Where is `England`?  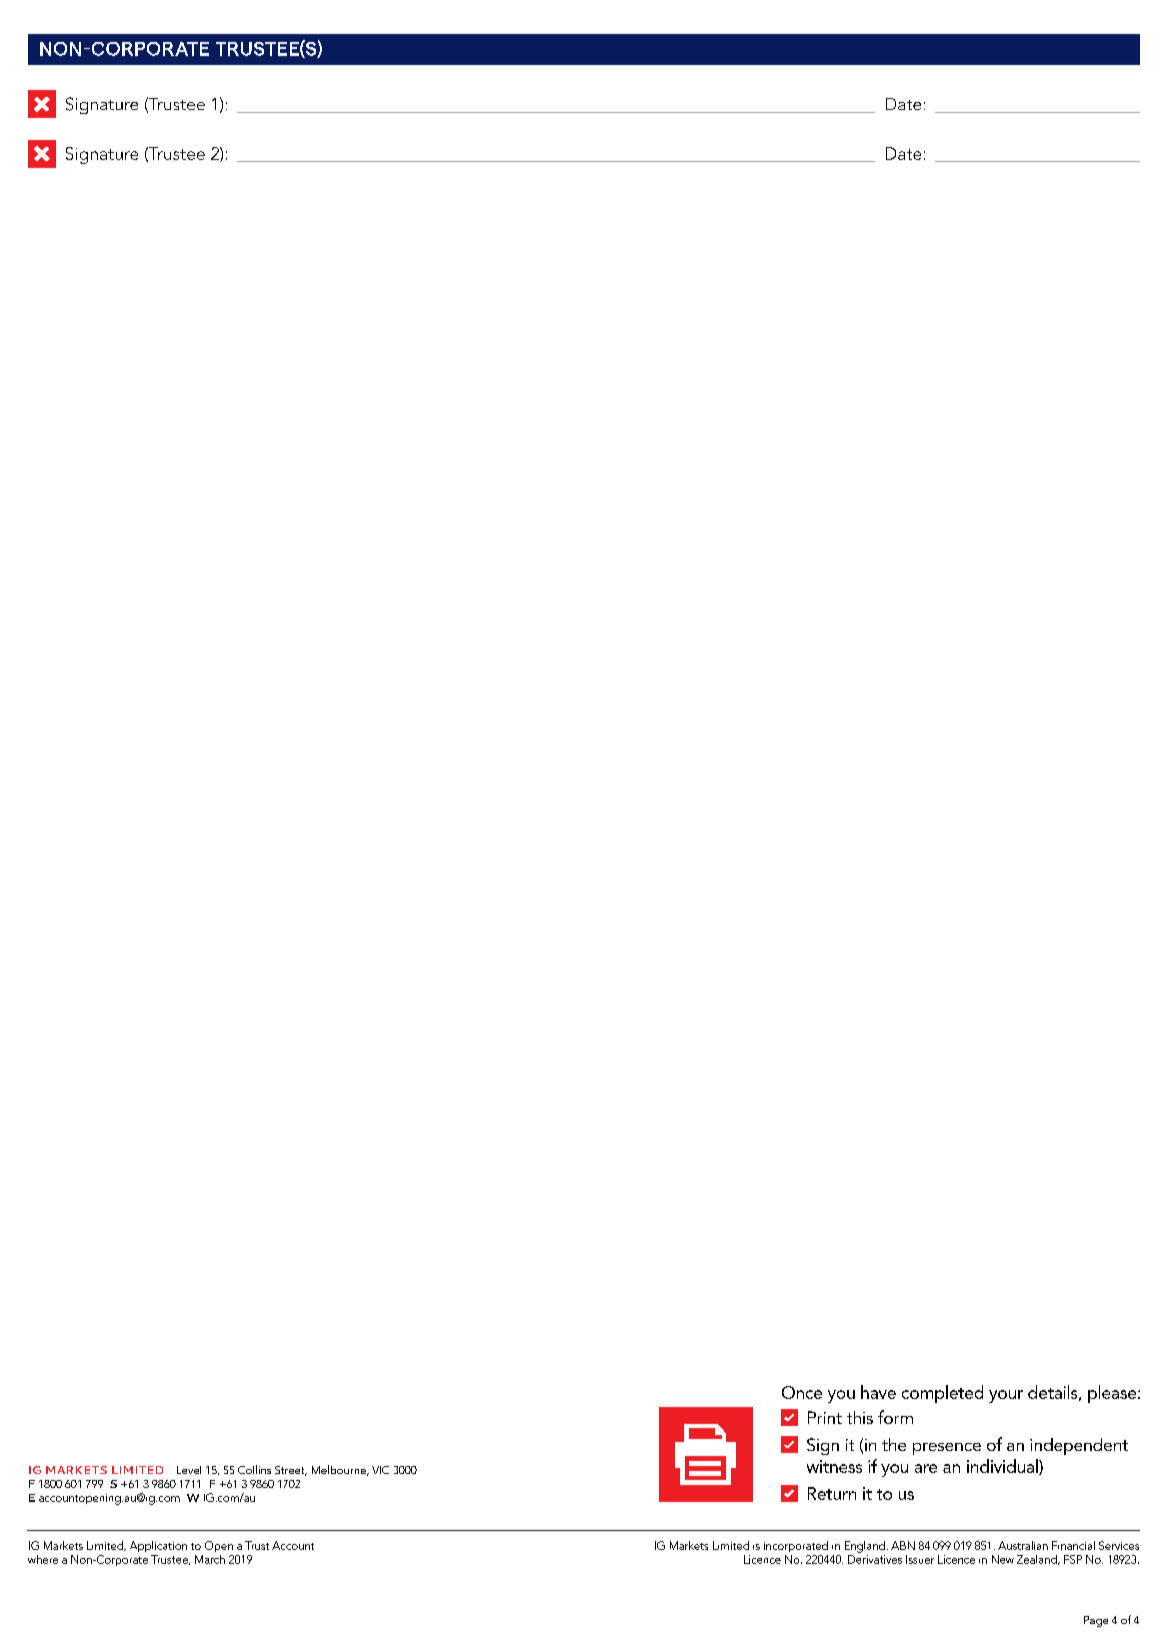 England is located at coordinates (865, 1547).
